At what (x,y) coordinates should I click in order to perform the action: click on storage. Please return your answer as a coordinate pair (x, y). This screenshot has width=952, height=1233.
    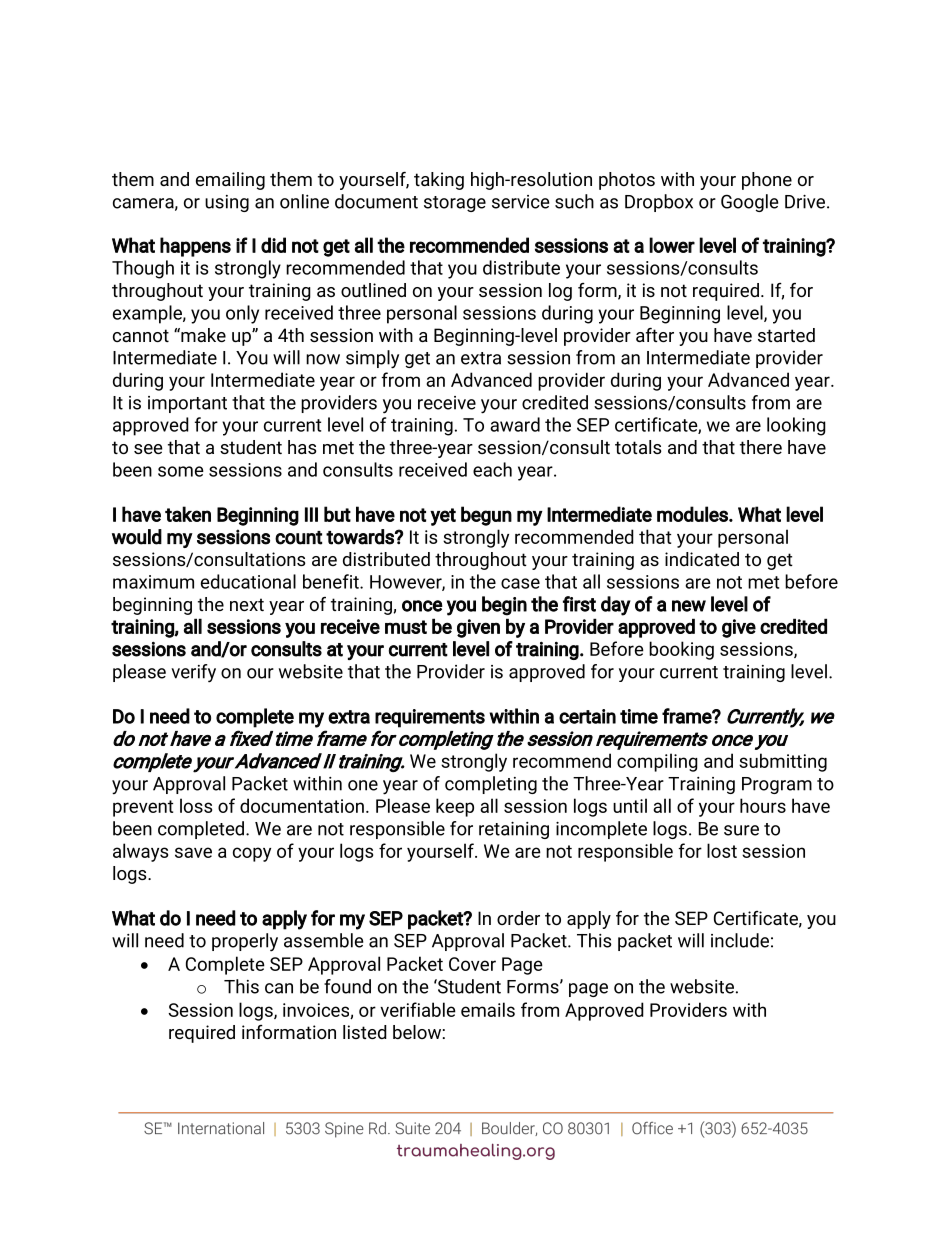
    Looking at the image, I should click on (455, 204).
